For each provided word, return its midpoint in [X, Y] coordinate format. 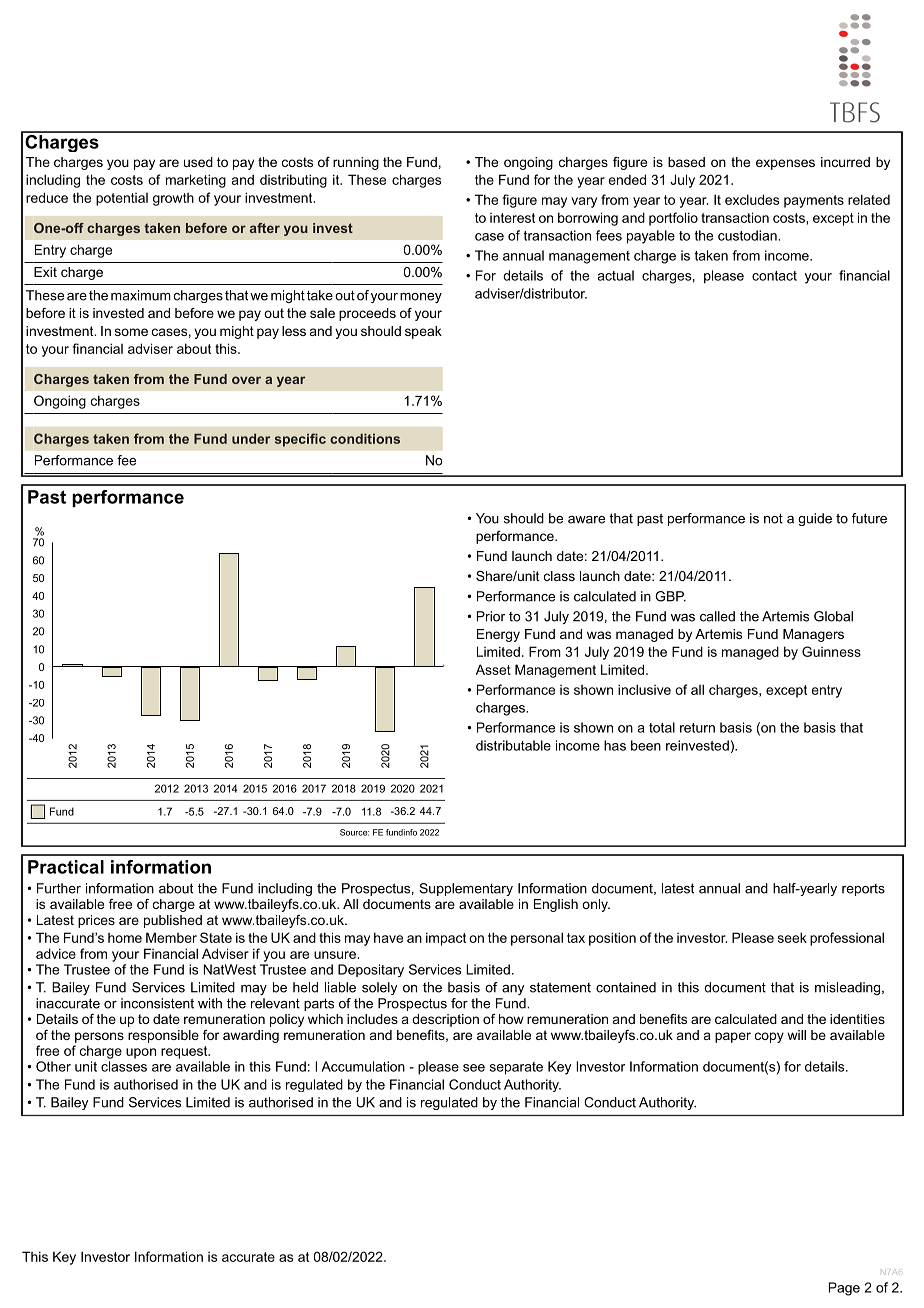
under [251, 438]
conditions [365, 438]
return [697, 728]
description [445, 1020]
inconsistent [157, 1003]
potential [122, 199]
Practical [66, 867]
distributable [513, 745]
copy [769, 1037]
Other [53, 1066]
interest [512, 218]
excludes [752, 199]
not [773, 519]
